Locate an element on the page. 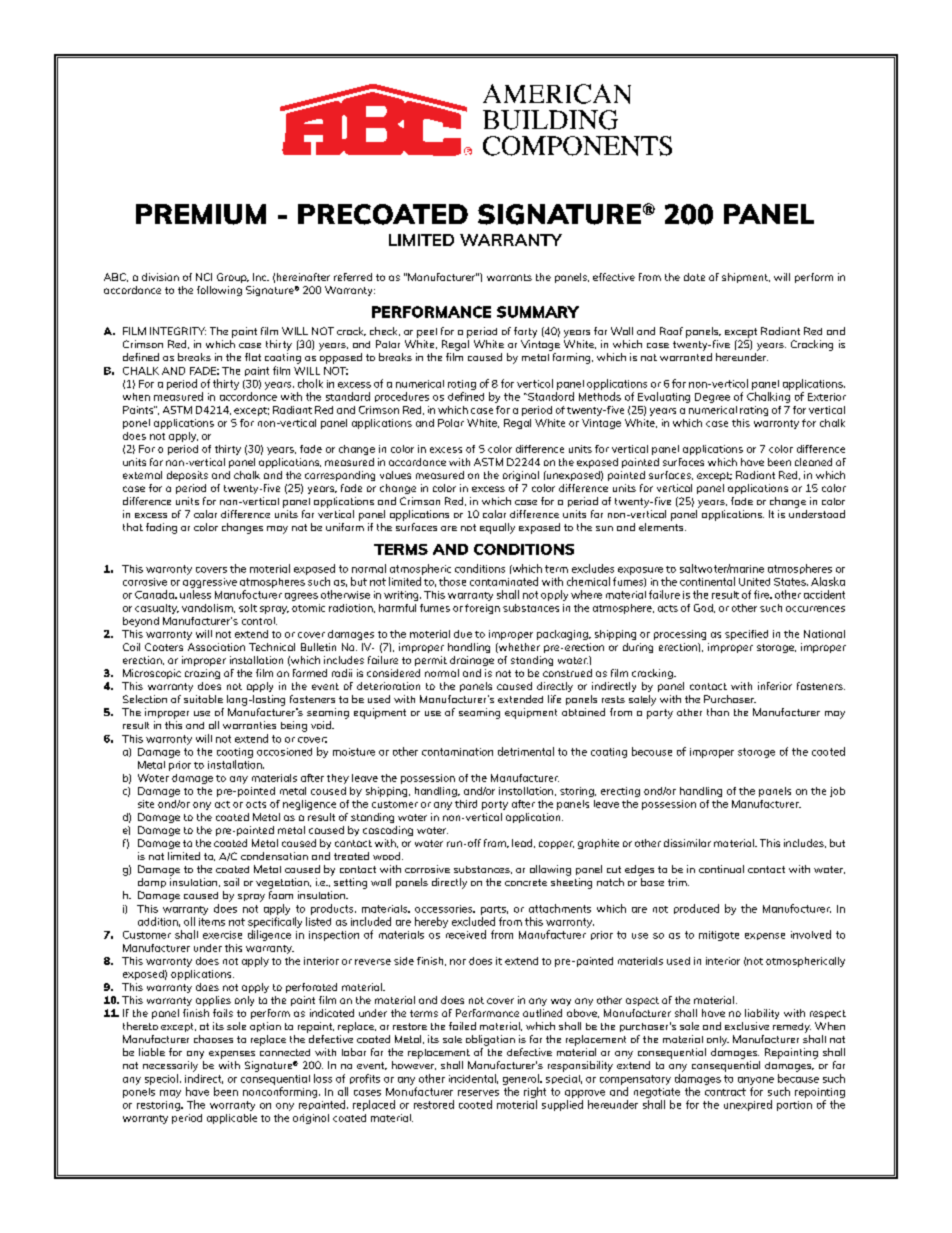 Image resolution: width=952 pixels, height=1233 pixels. shipment is located at coordinates (746, 278).
